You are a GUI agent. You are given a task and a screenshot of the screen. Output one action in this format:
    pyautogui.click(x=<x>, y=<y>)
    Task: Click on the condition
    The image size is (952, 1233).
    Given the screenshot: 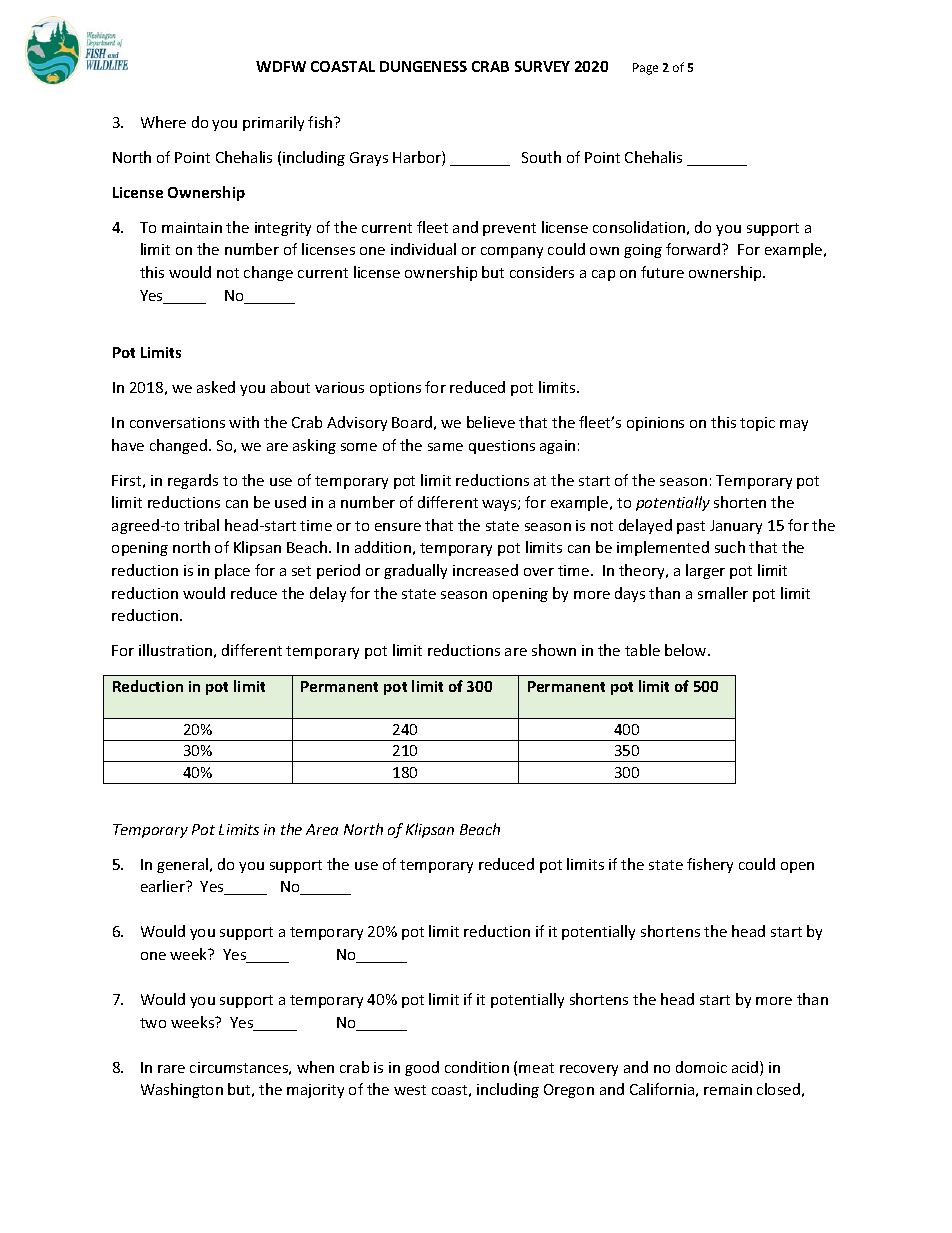 What is the action you would take?
    pyautogui.click(x=477, y=1067)
